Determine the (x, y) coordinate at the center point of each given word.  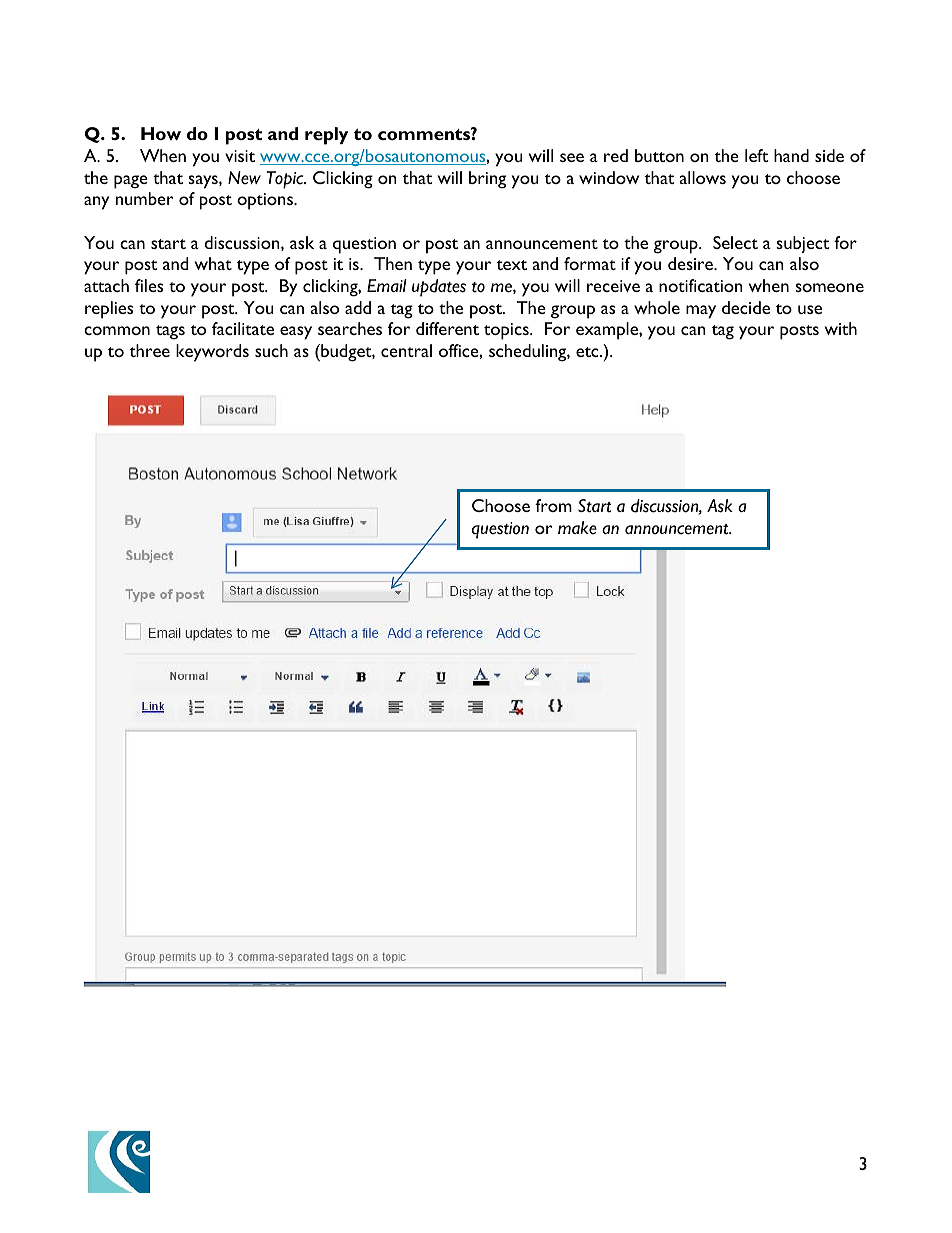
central (406, 350)
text (512, 265)
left (756, 155)
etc (588, 352)
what (213, 263)
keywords (212, 353)
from (553, 505)
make (577, 528)
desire (691, 263)
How (161, 133)
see (572, 157)
